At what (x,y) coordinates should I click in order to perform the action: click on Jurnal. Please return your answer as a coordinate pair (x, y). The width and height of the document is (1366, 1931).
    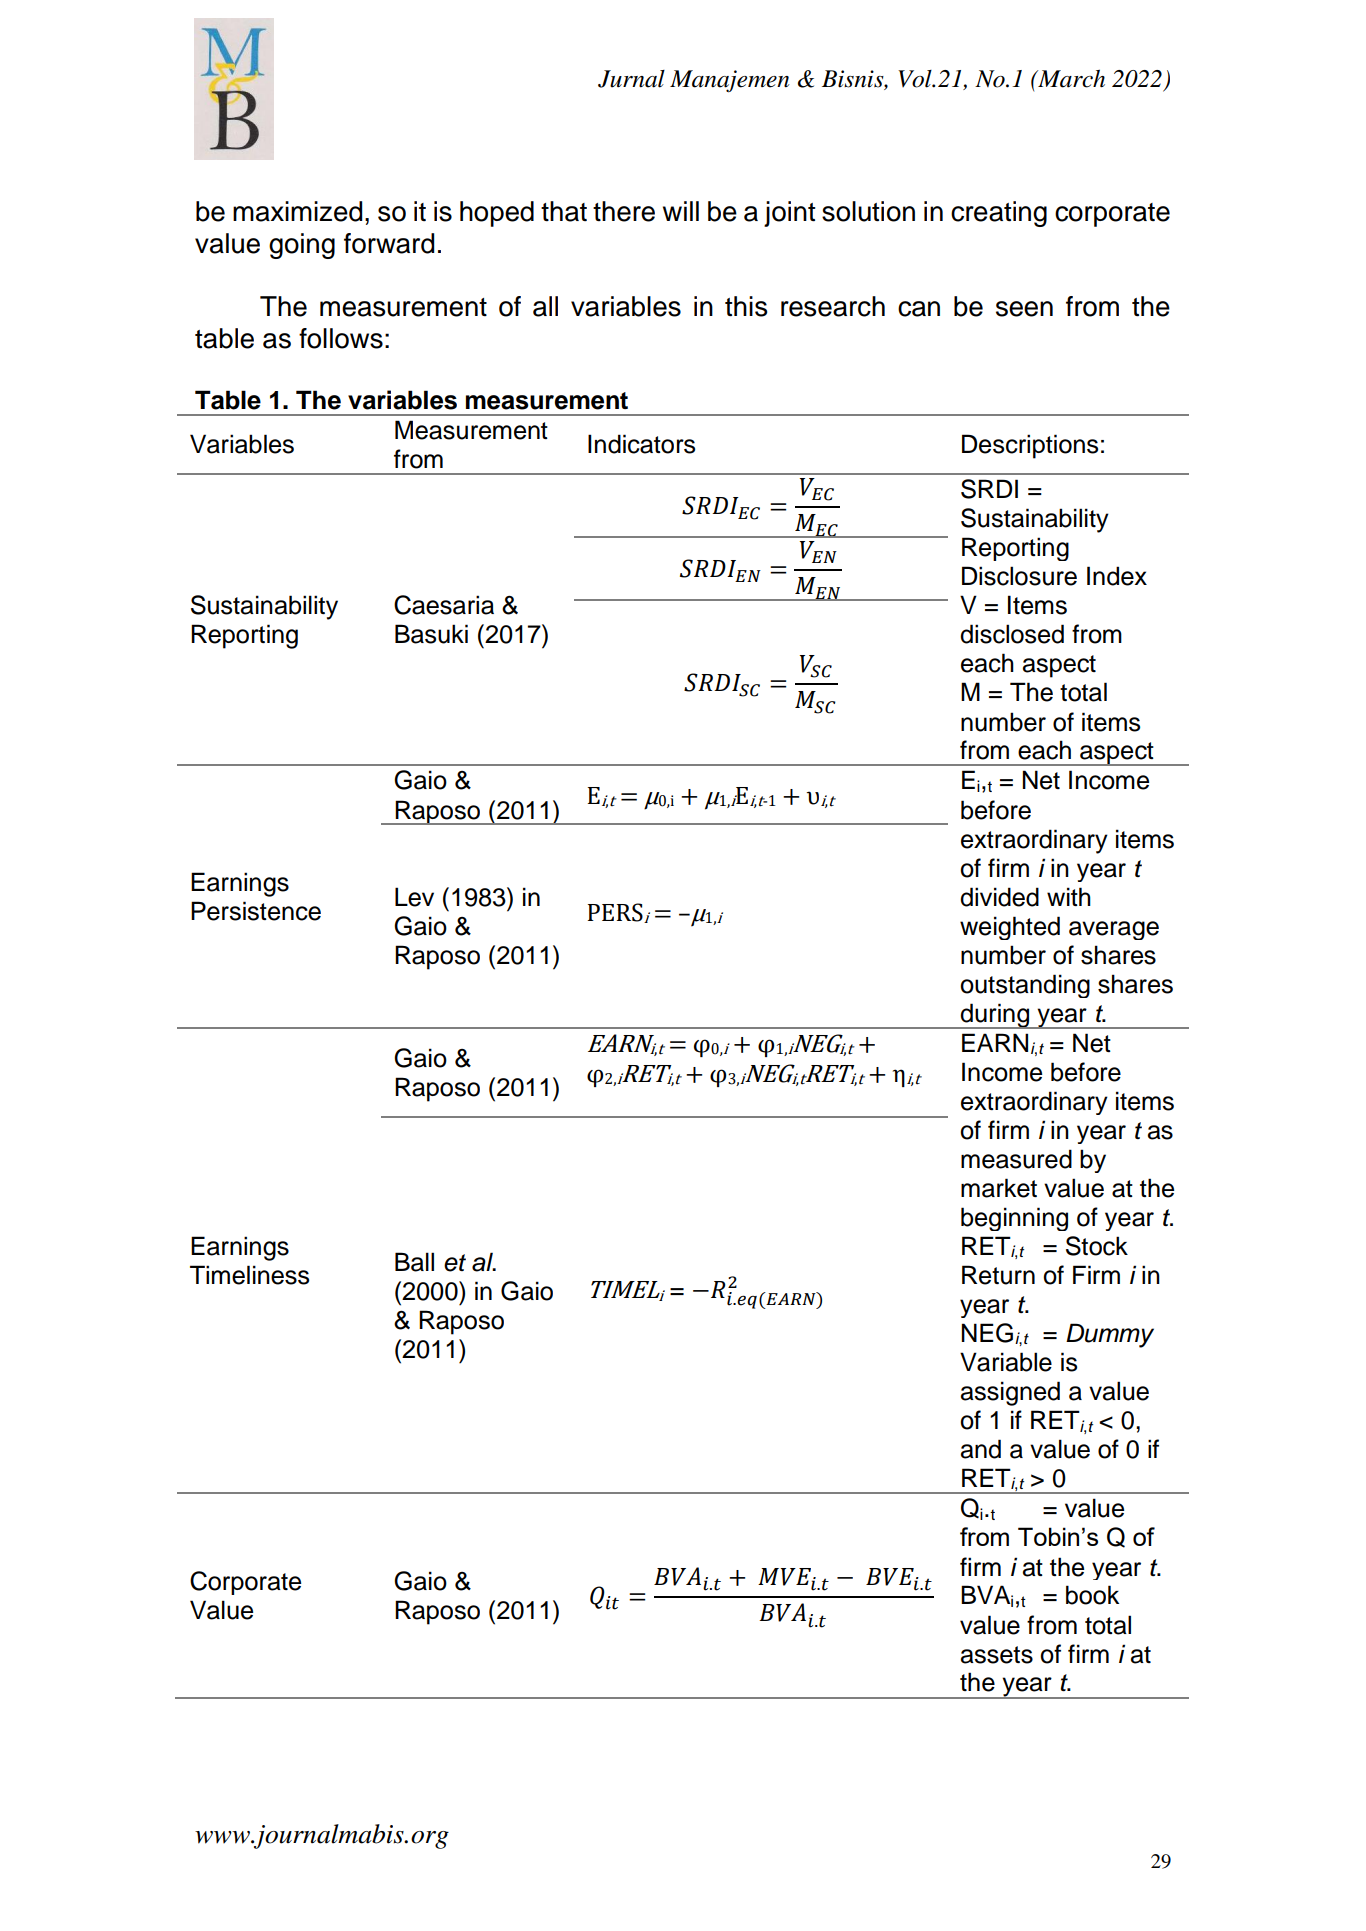
    Looking at the image, I should click on (631, 79).
